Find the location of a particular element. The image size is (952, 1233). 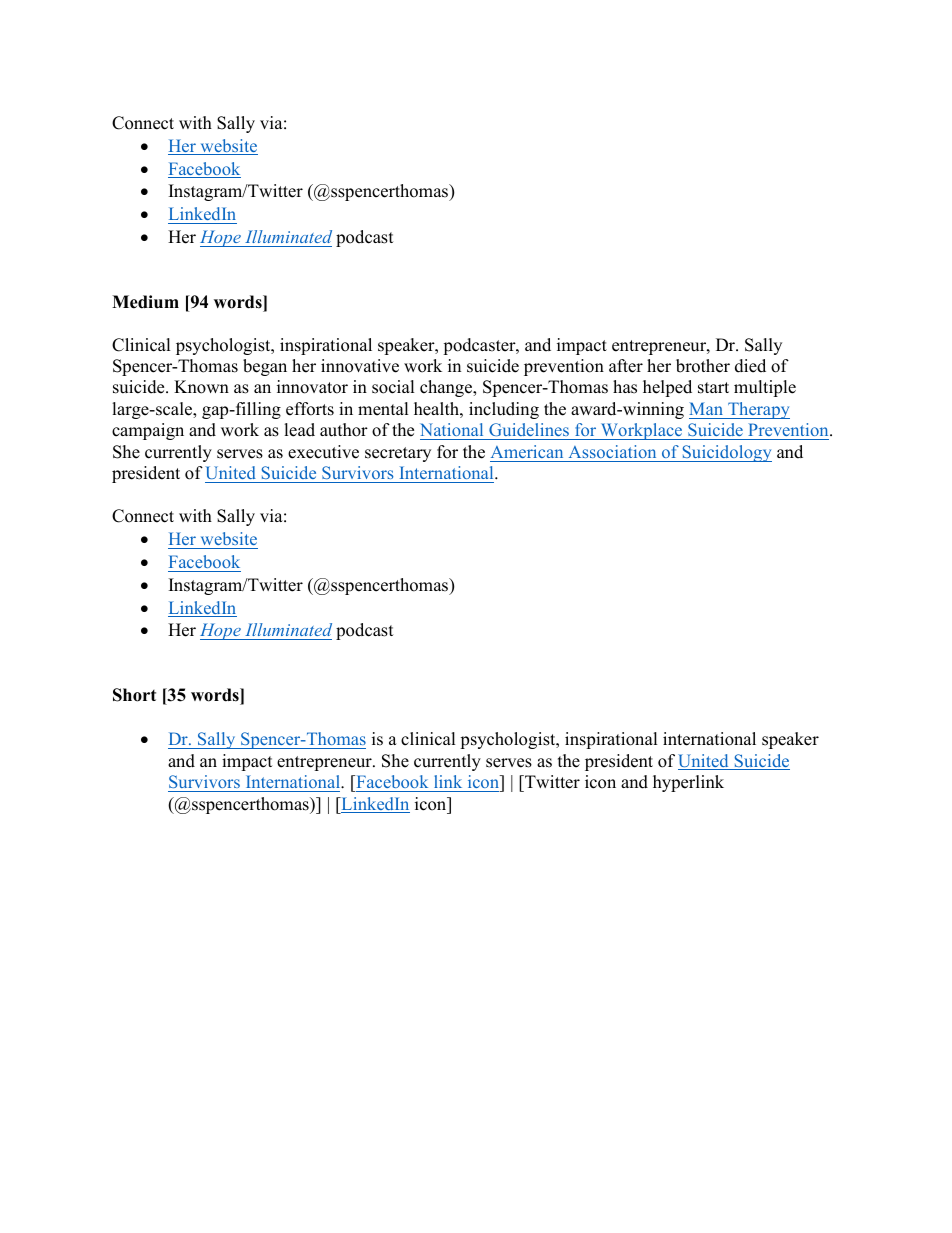

innovative is located at coordinates (360, 366).
